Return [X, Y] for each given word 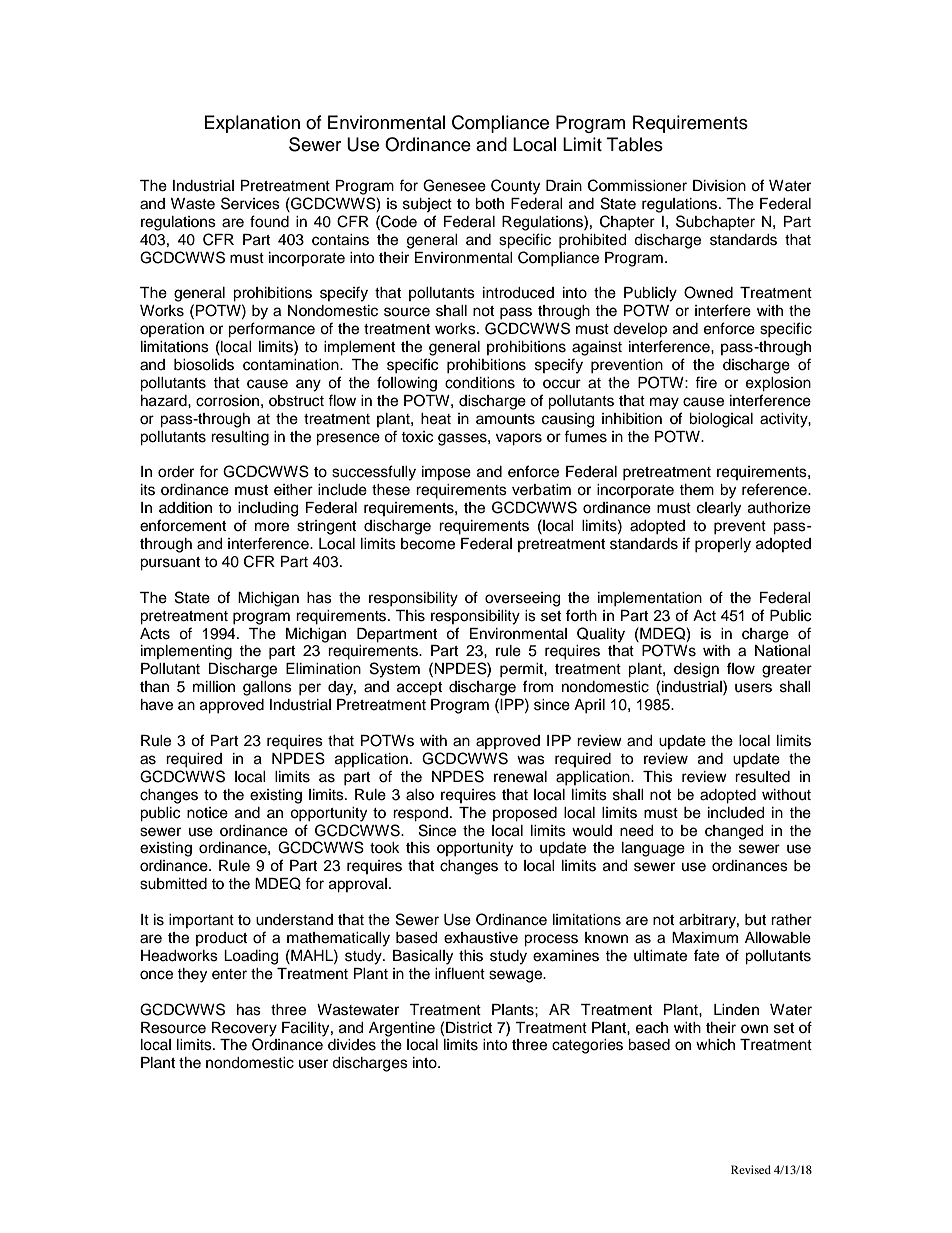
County [515, 187]
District [469, 1028]
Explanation [252, 124]
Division [719, 186]
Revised [751, 1169]
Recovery [244, 1029]
